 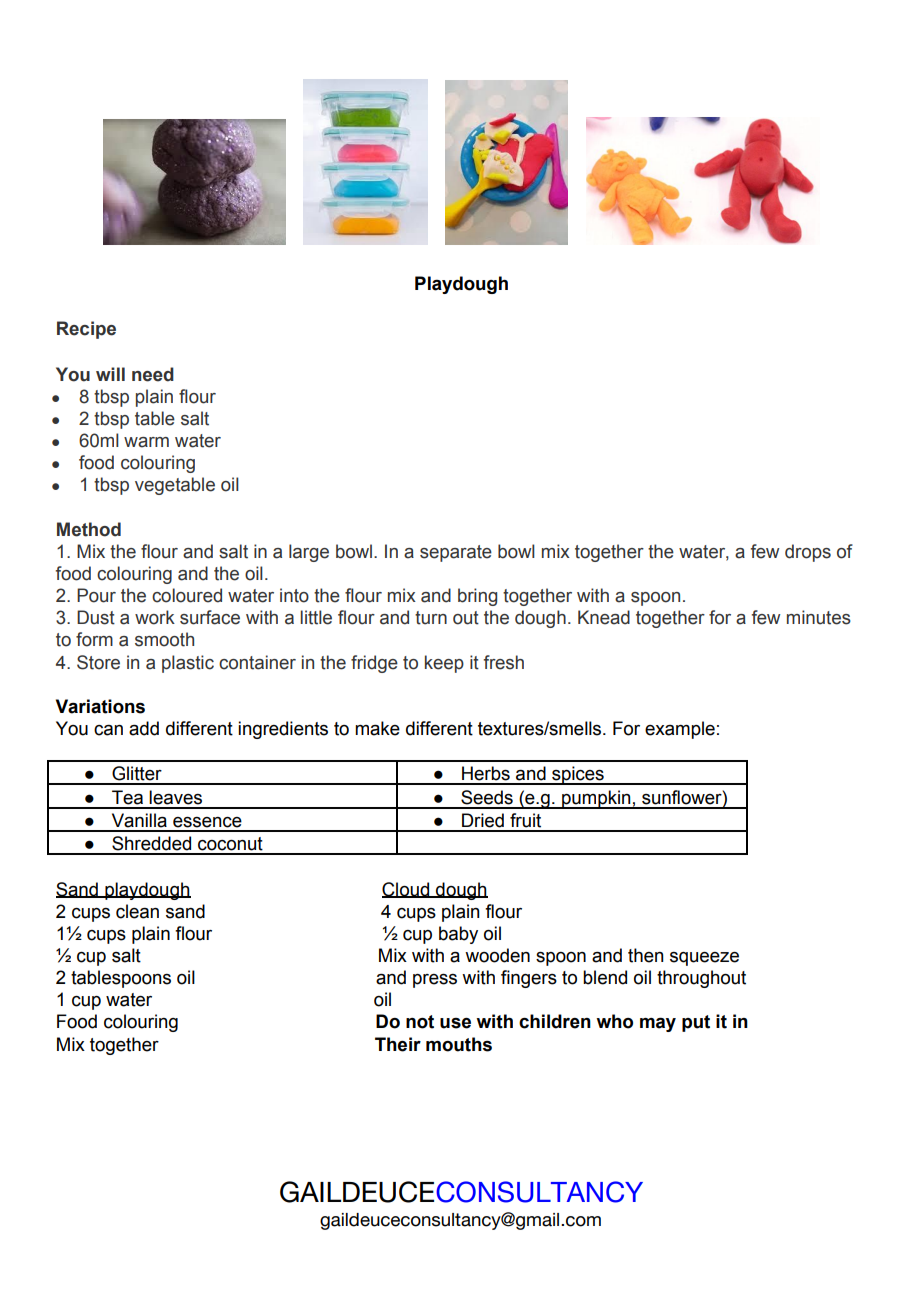 I want to click on plastic, so click(x=188, y=664).
